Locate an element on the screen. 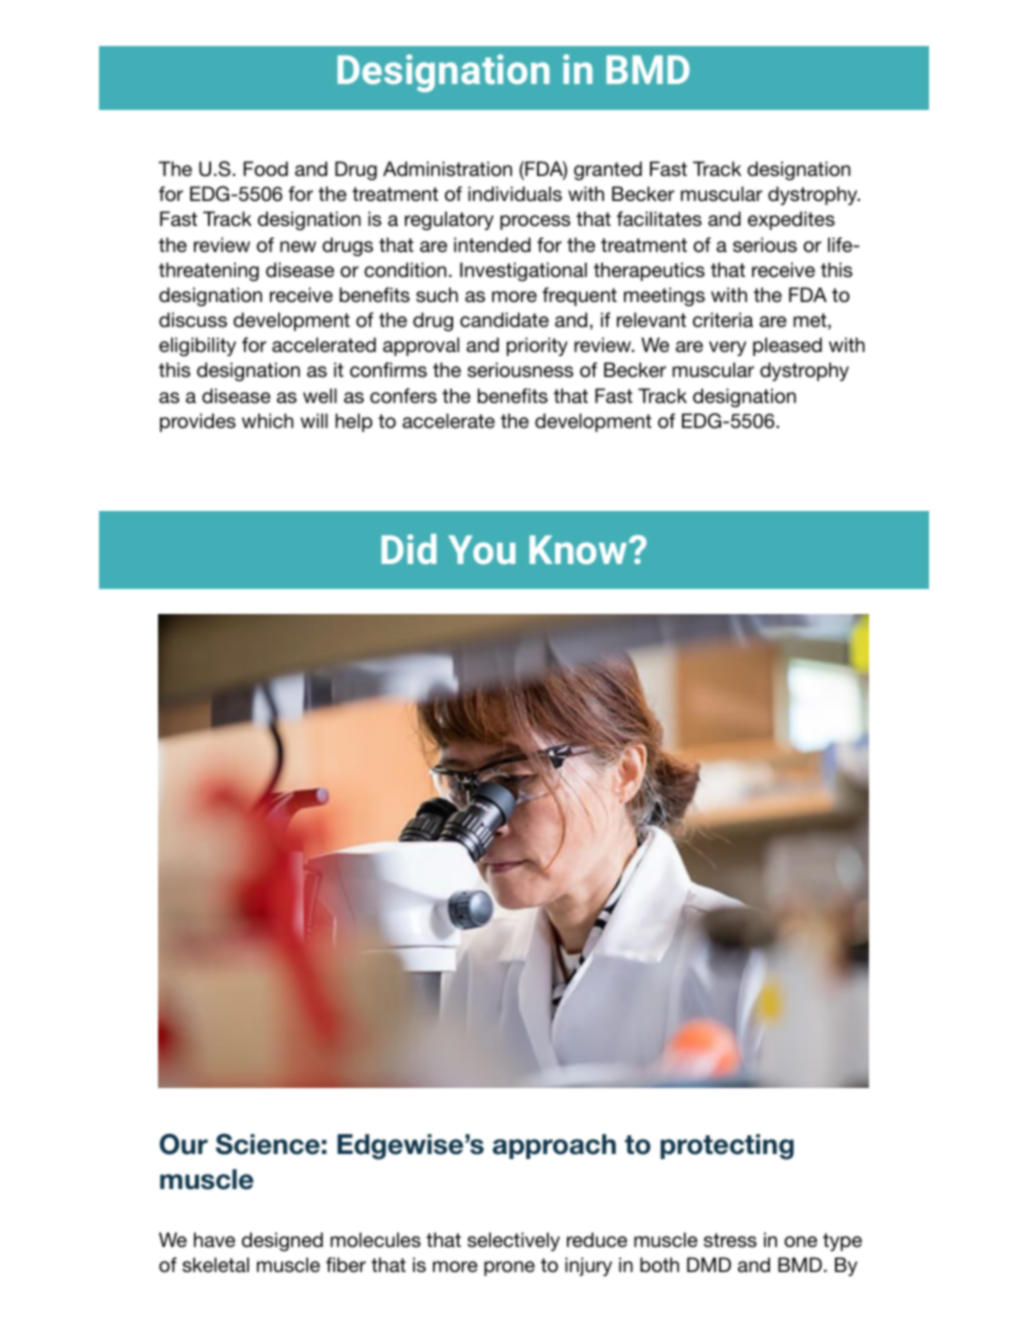 This screenshot has width=1026, height=1328. designed is located at coordinates (282, 1241).
